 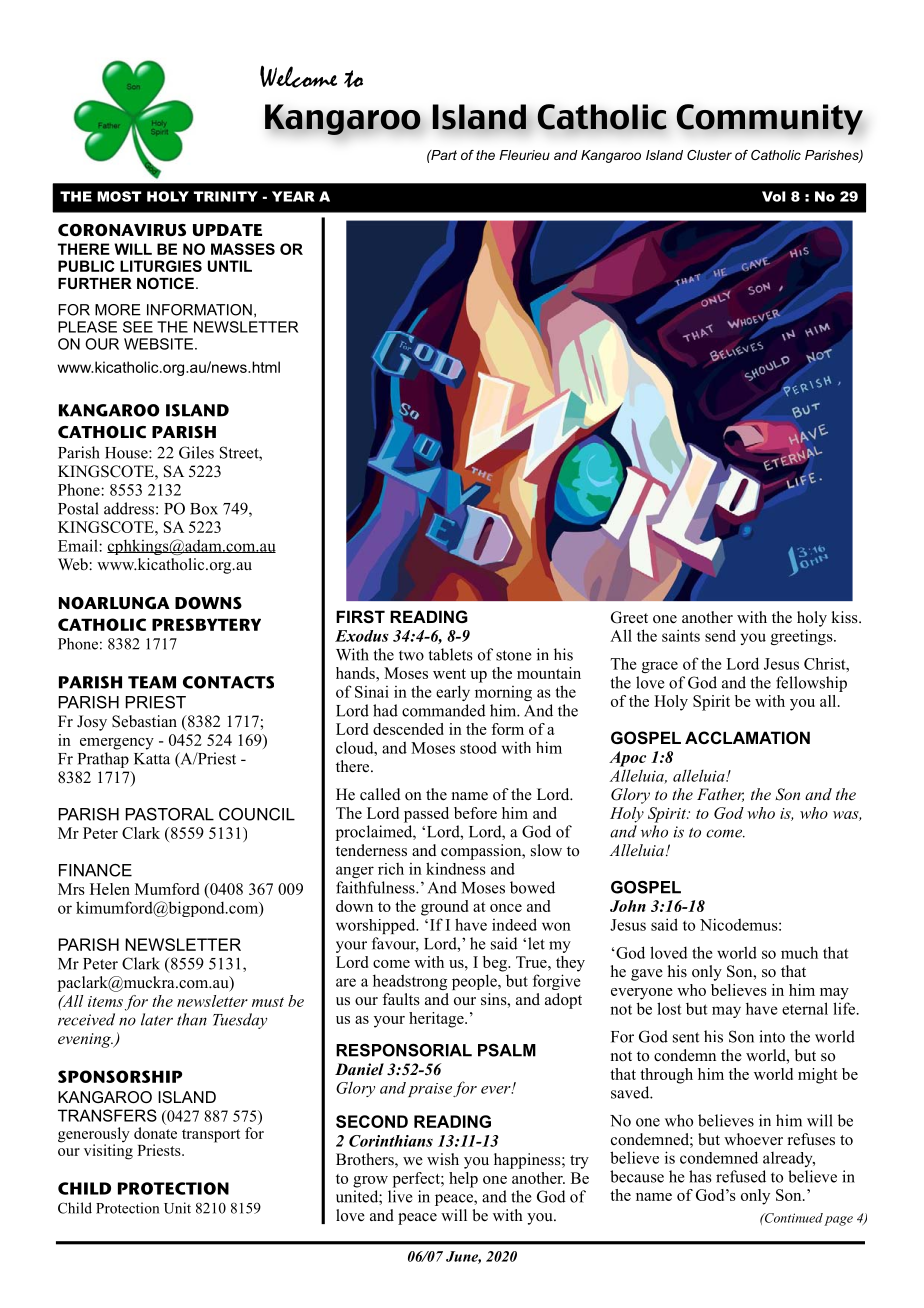 I want to click on visiting, so click(x=108, y=1151).
